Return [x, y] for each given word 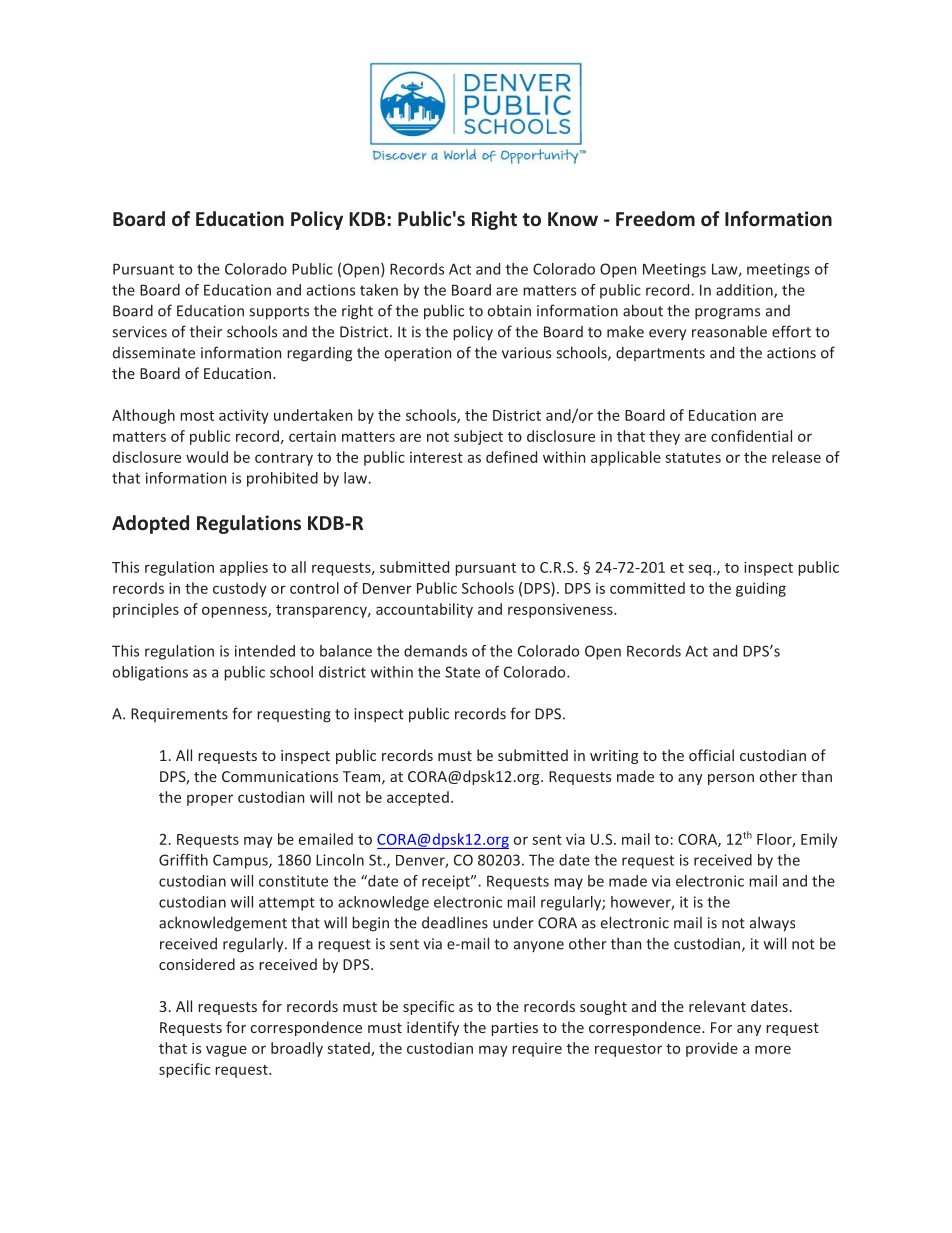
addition [745, 291]
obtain [509, 310]
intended [265, 651]
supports [279, 313]
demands [435, 651]
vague [226, 1051]
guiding [761, 589]
